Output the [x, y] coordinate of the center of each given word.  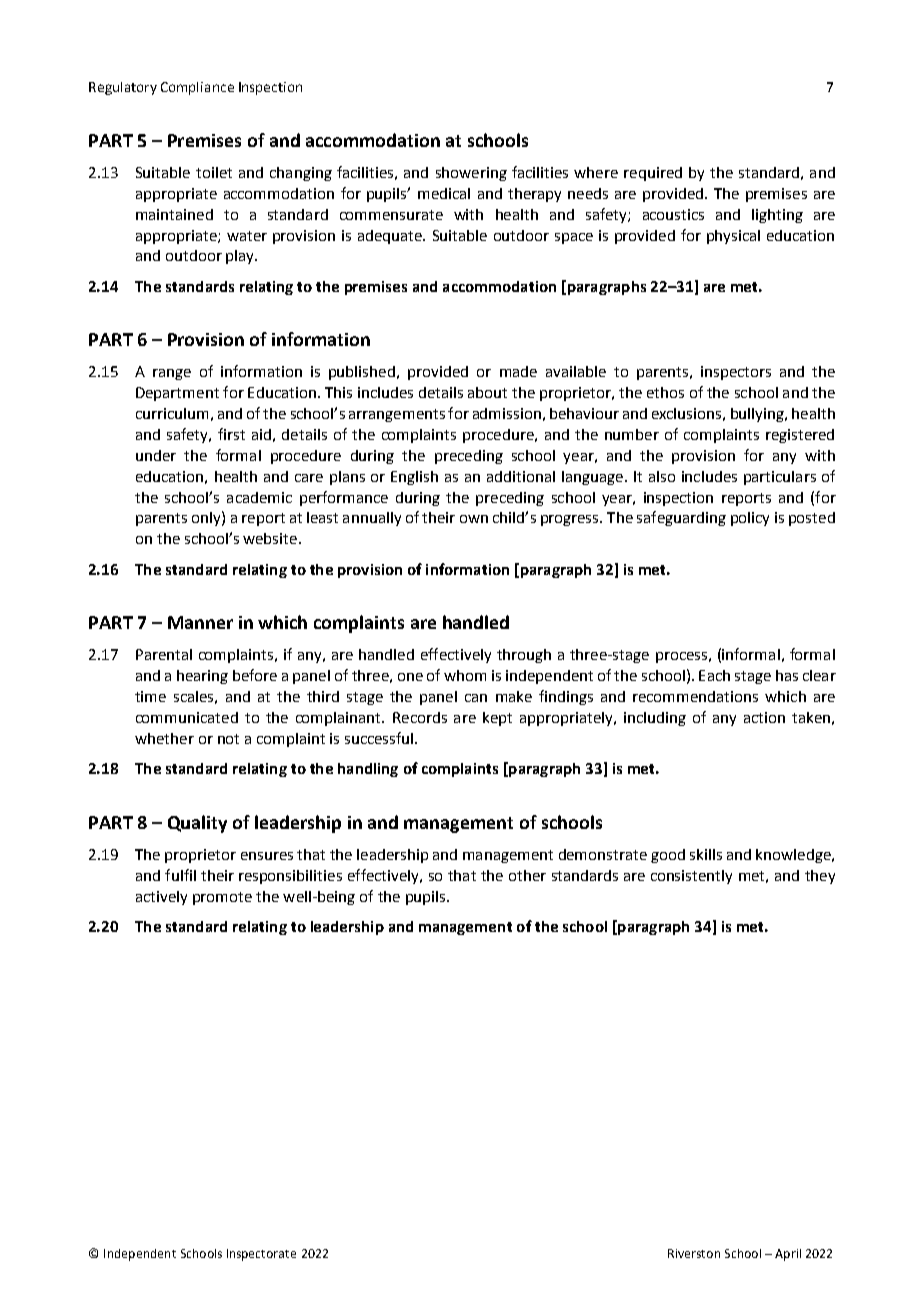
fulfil [180, 875]
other [527, 875]
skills [706, 854]
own [474, 519]
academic [259, 497]
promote [222, 898]
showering [471, 174]
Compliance [197, 88]
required [653, 174]
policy [750, 519]
